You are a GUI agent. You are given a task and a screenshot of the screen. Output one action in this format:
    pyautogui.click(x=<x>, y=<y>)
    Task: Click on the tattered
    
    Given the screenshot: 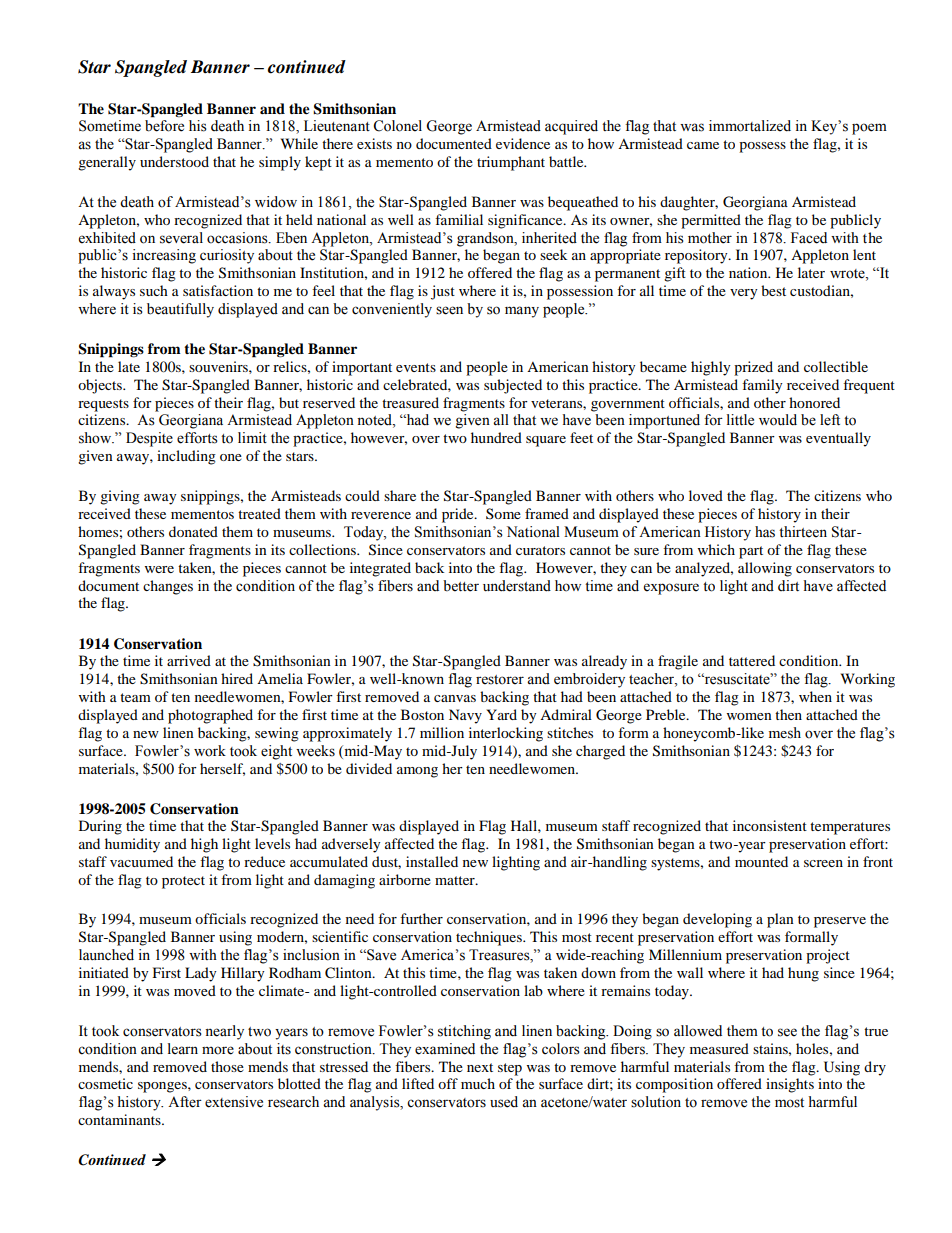 What is the action you would take?
    pyautogui.click(x=752, y=660)
